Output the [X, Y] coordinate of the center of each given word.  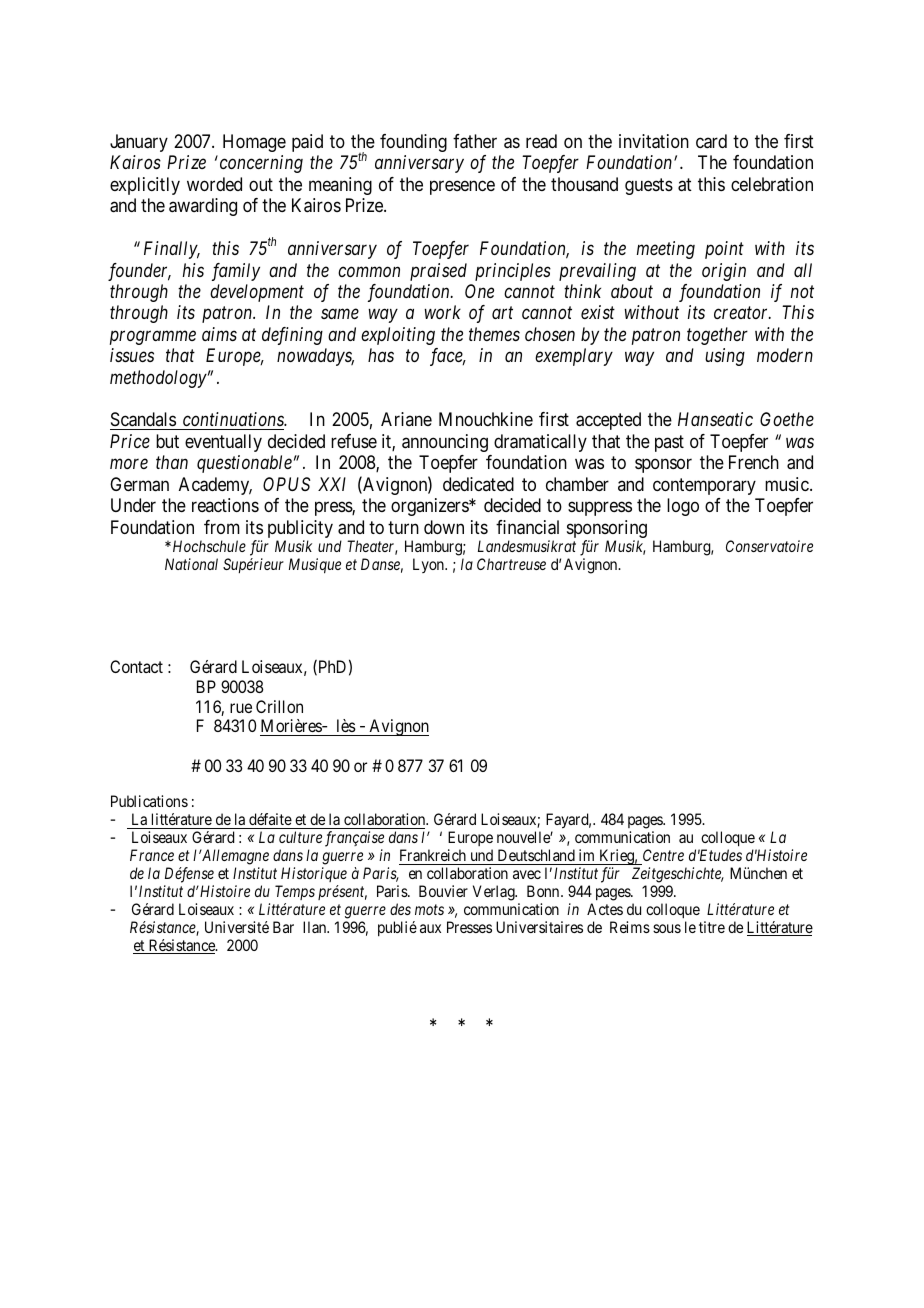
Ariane [406, 419]
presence [462, 187]
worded [214, 184]
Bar [283, 927]
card [711, 141]
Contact [136, 666]
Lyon [429, 565]
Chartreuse [511, 564]
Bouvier [443, 891]
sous [667, 928]
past [669, 443]
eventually [223, 443]
